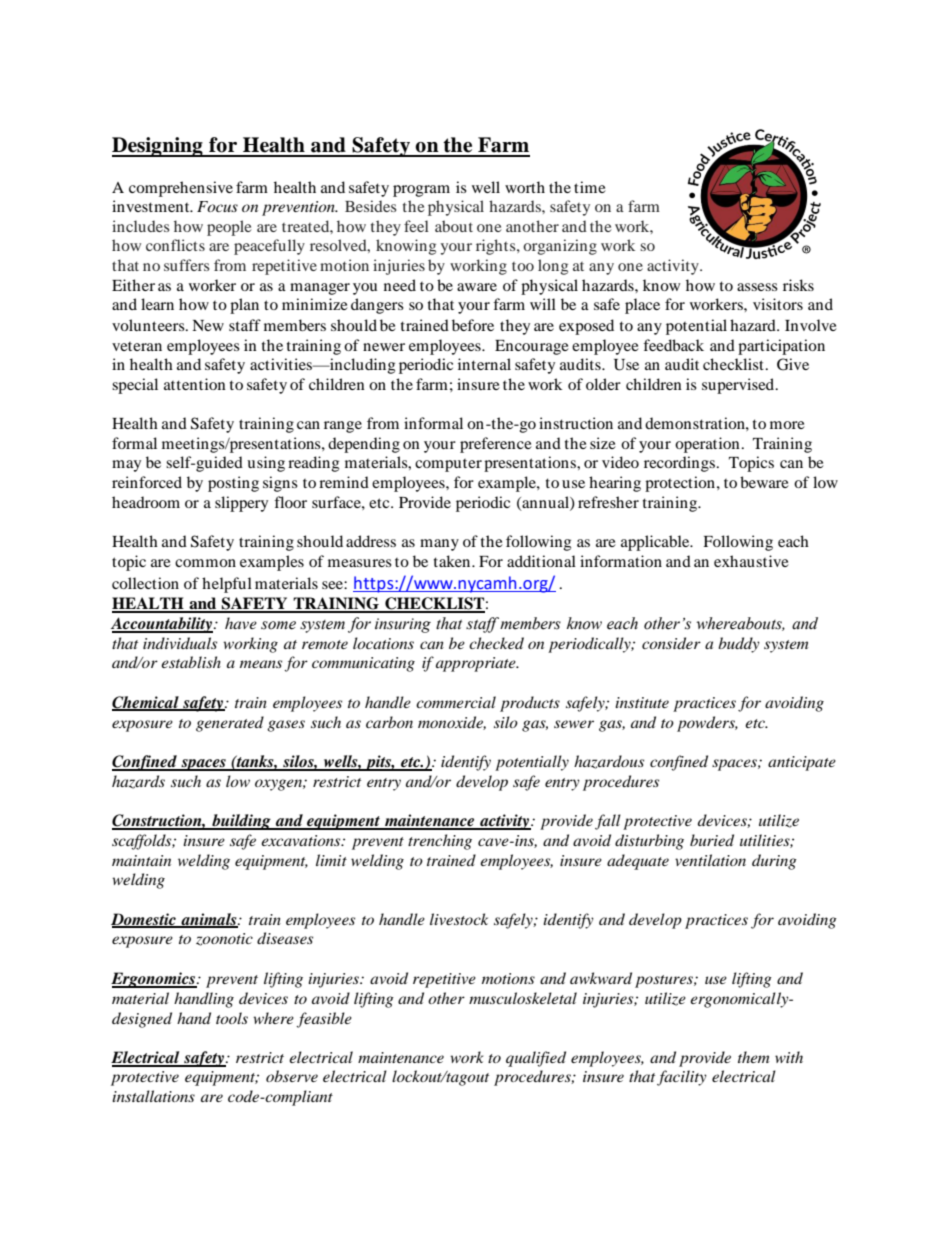  Describe the element at coordinates (590, 187) in the image. I see `time` at that location.
